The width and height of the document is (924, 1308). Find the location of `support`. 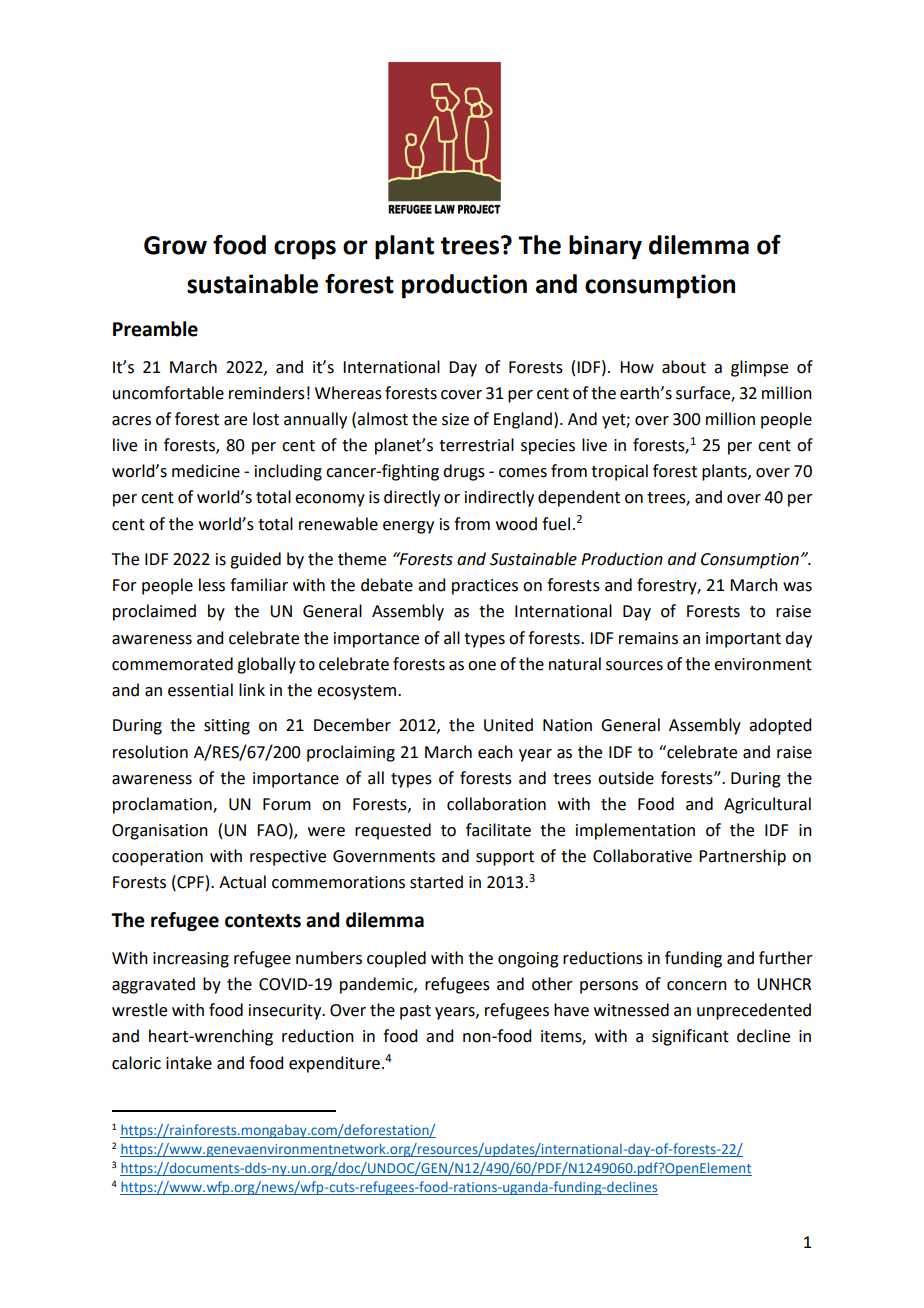

support is located at coordinates (505, 858).
